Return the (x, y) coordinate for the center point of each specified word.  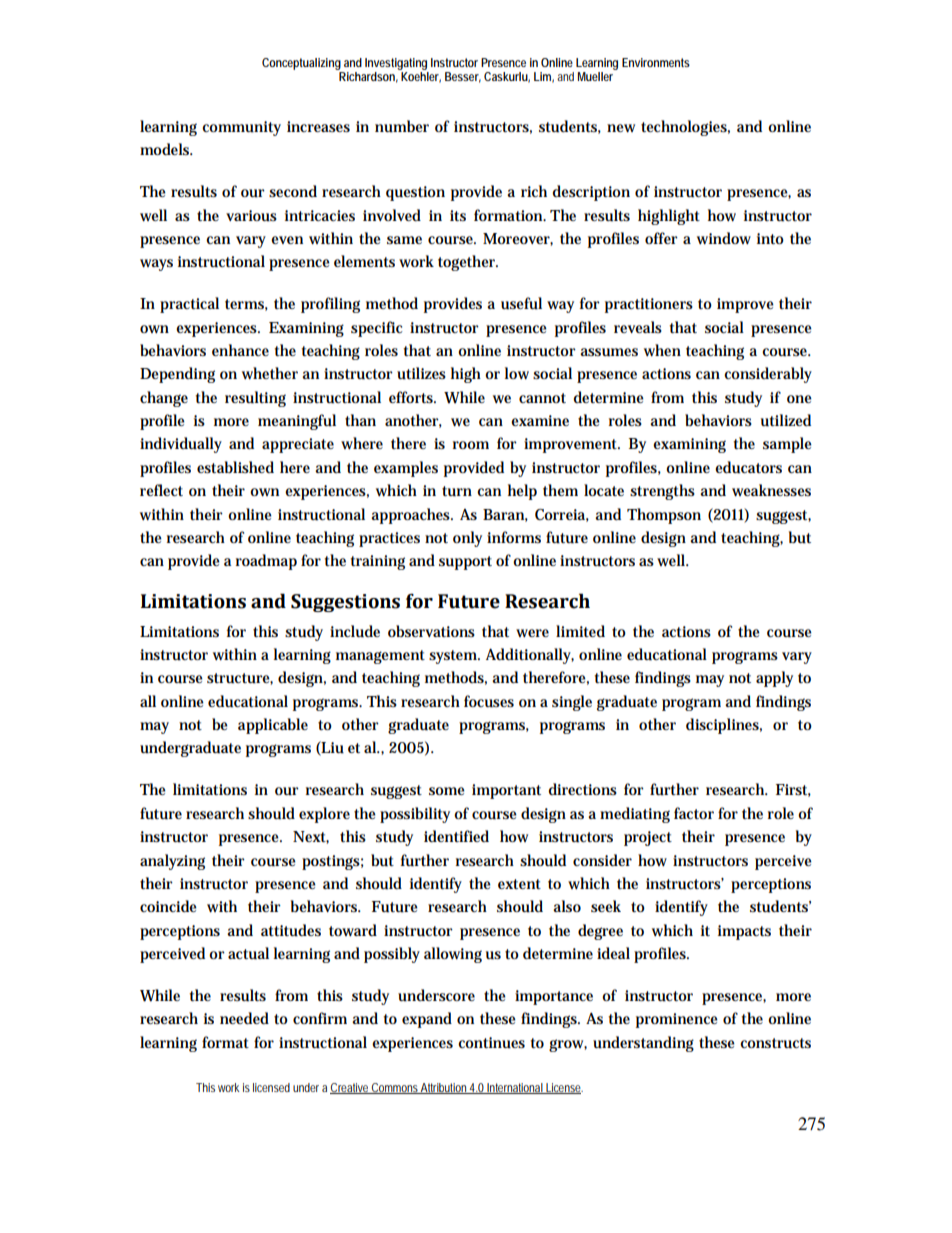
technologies (685, 128)
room (471, 445)
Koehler (420, 76)
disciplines (724, 726)
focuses (489, 701)
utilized (786, 420)
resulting (255, 399)
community (241, 128)
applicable (273, 726)
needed (244, 1018)
